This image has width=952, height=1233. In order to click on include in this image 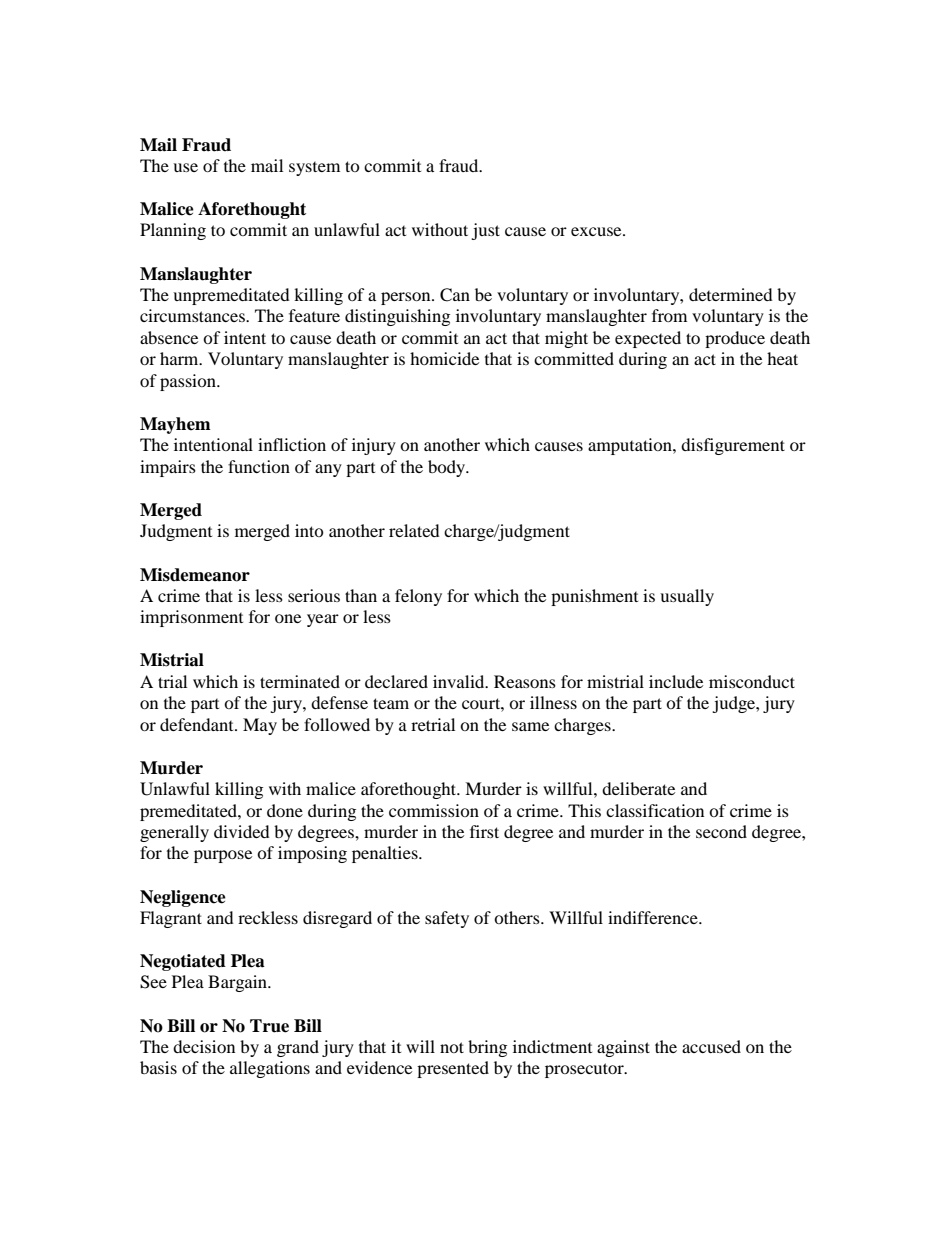, I will do `click(676, 681)`.
